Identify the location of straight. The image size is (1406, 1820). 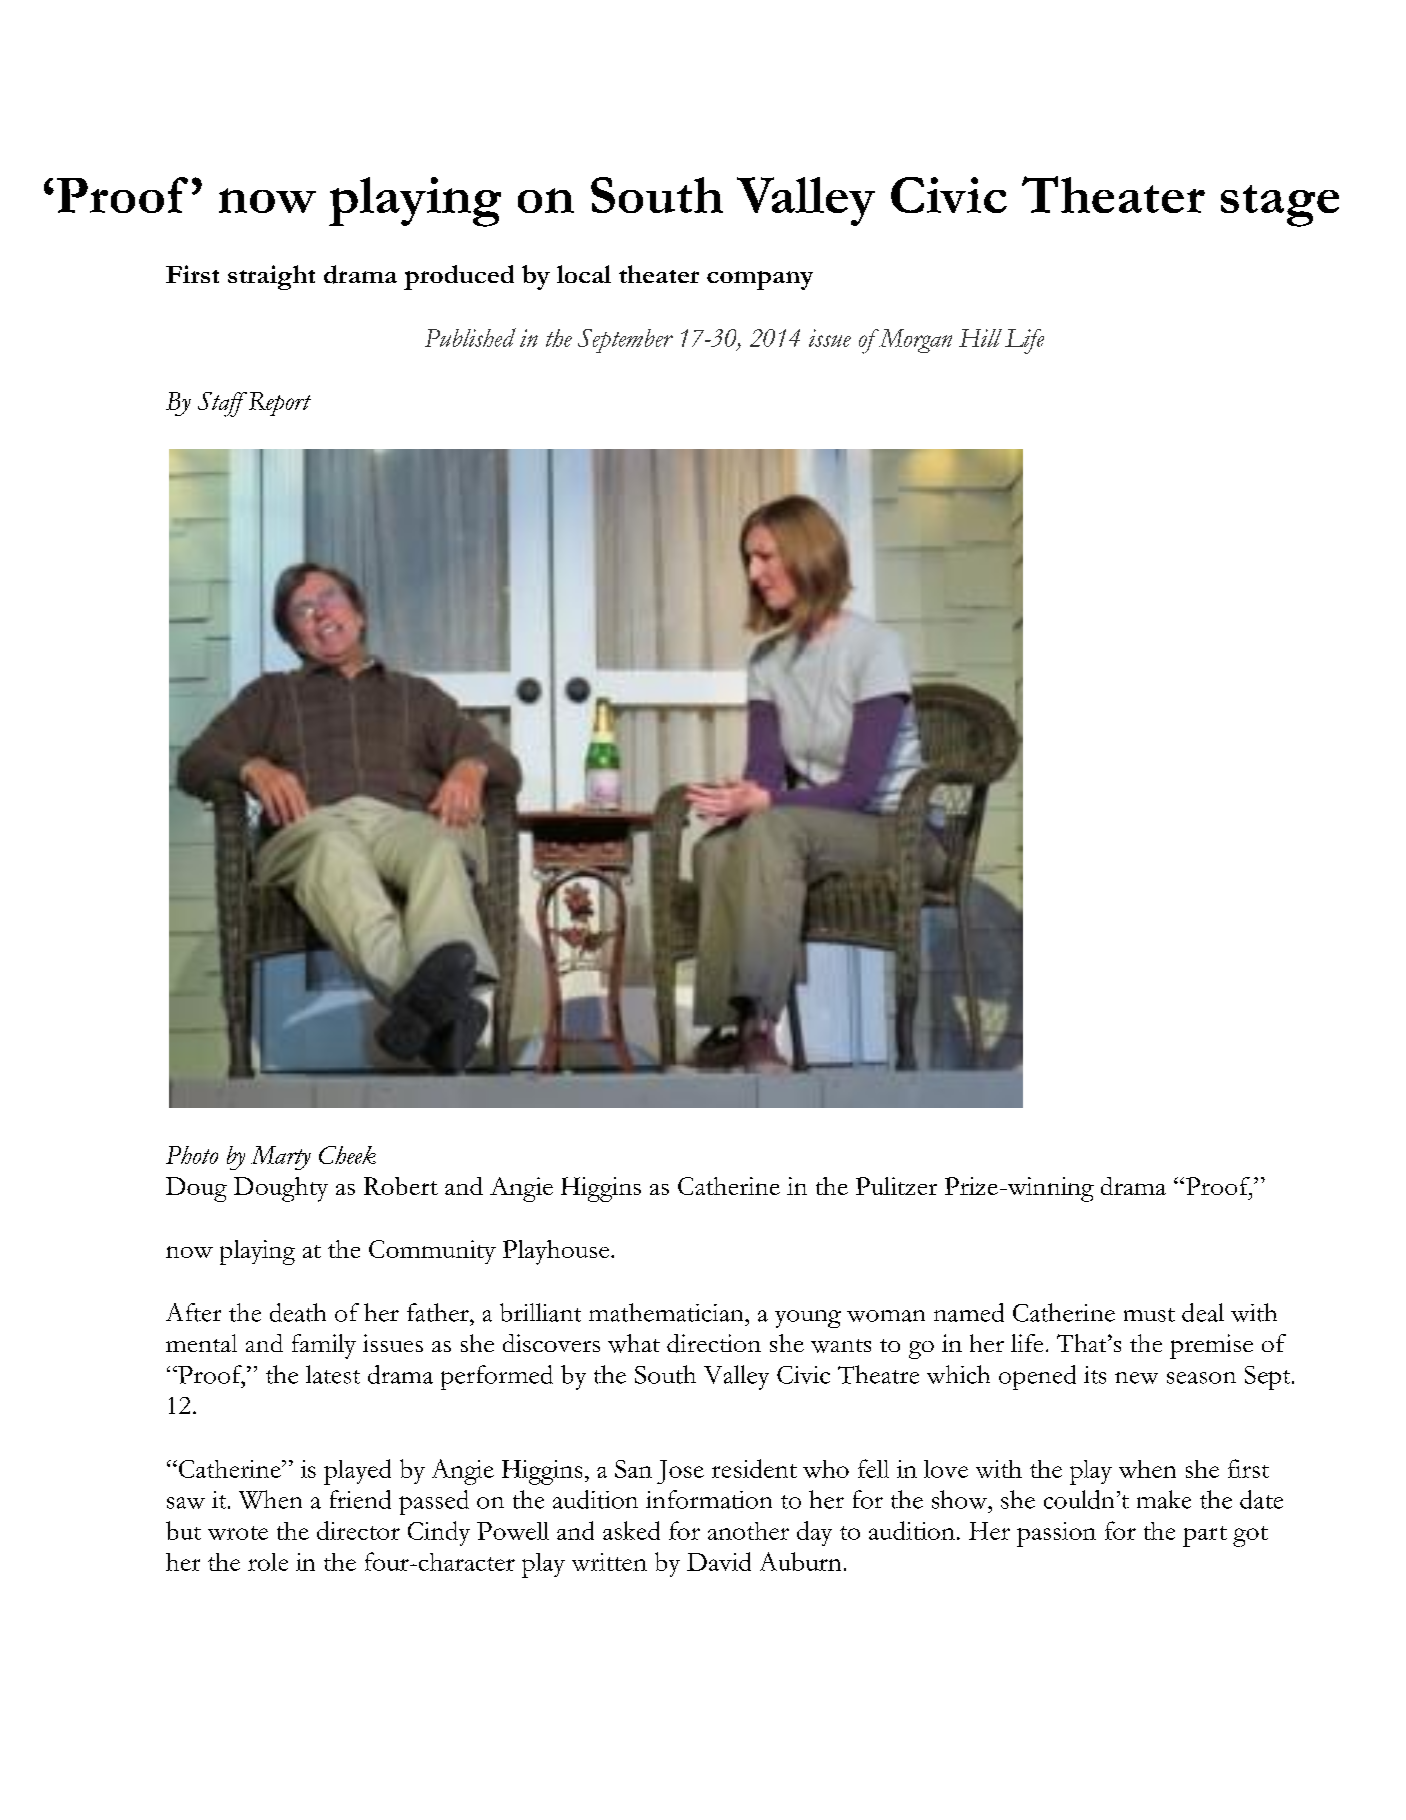
(271, 277).
